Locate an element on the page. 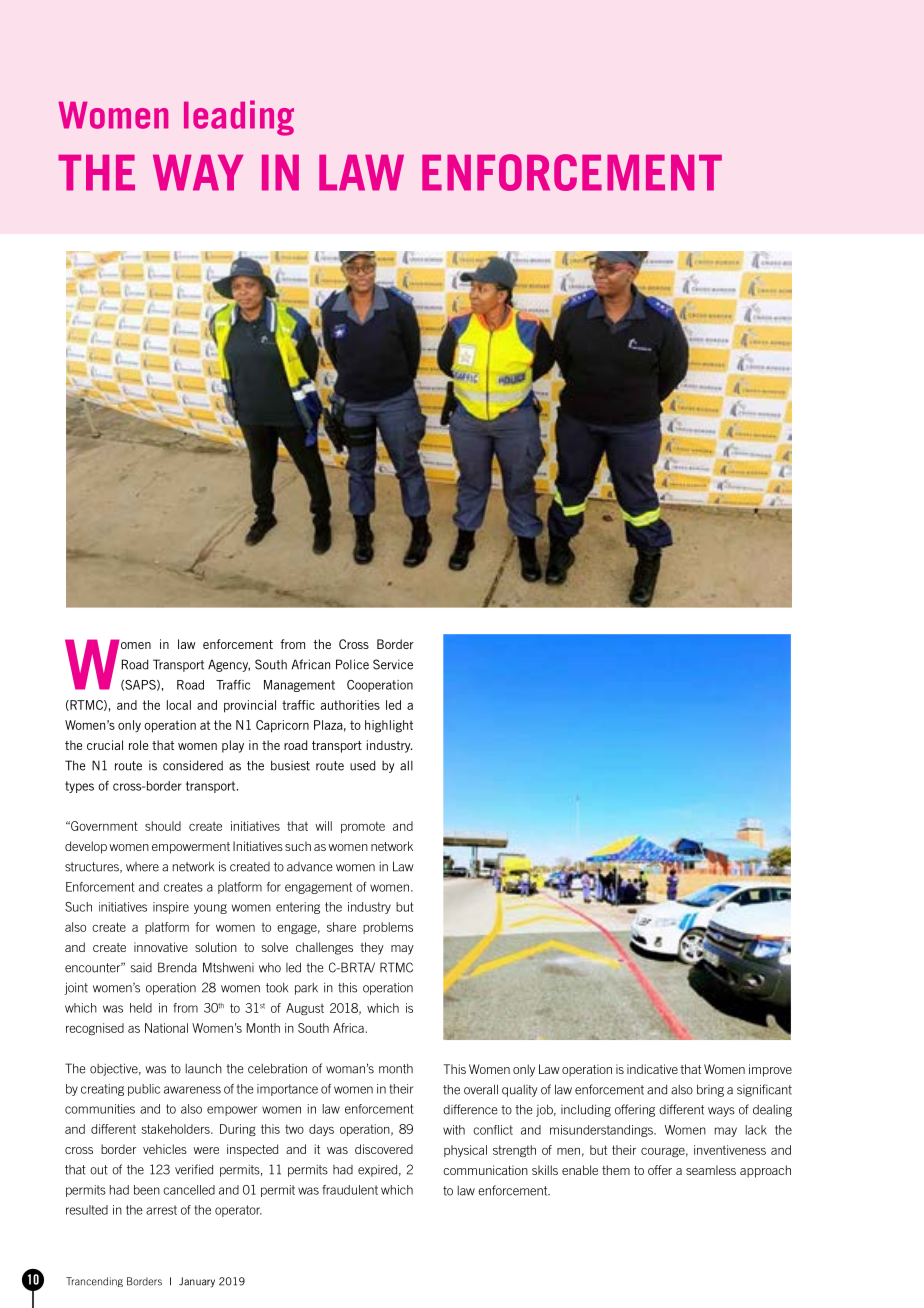 Image resolution: width=924 pixels, height=1308 pixels. Police is located at coordinates (352, 664).
